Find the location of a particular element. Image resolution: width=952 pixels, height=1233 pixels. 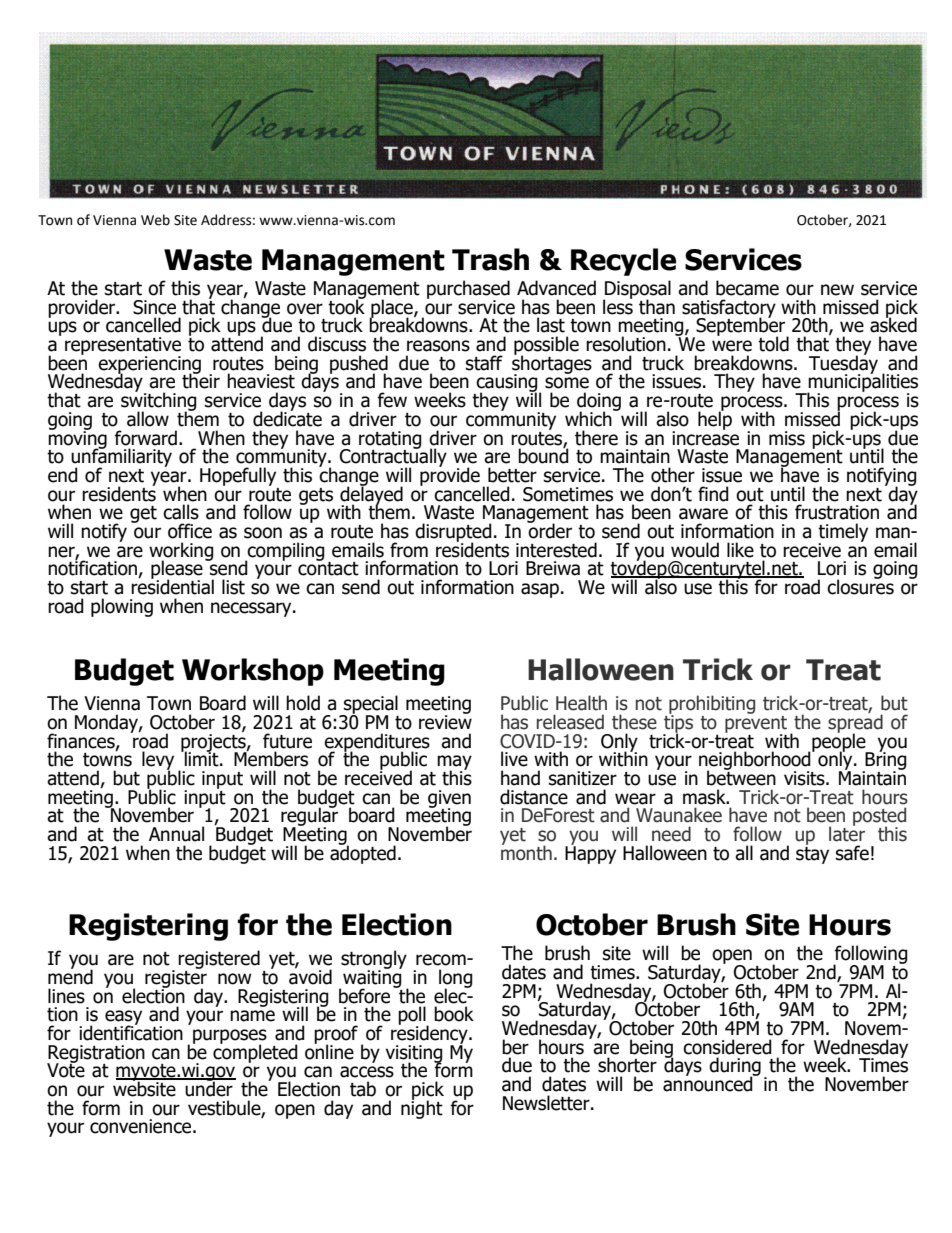

completed is located at coordinates (255, 1052).
